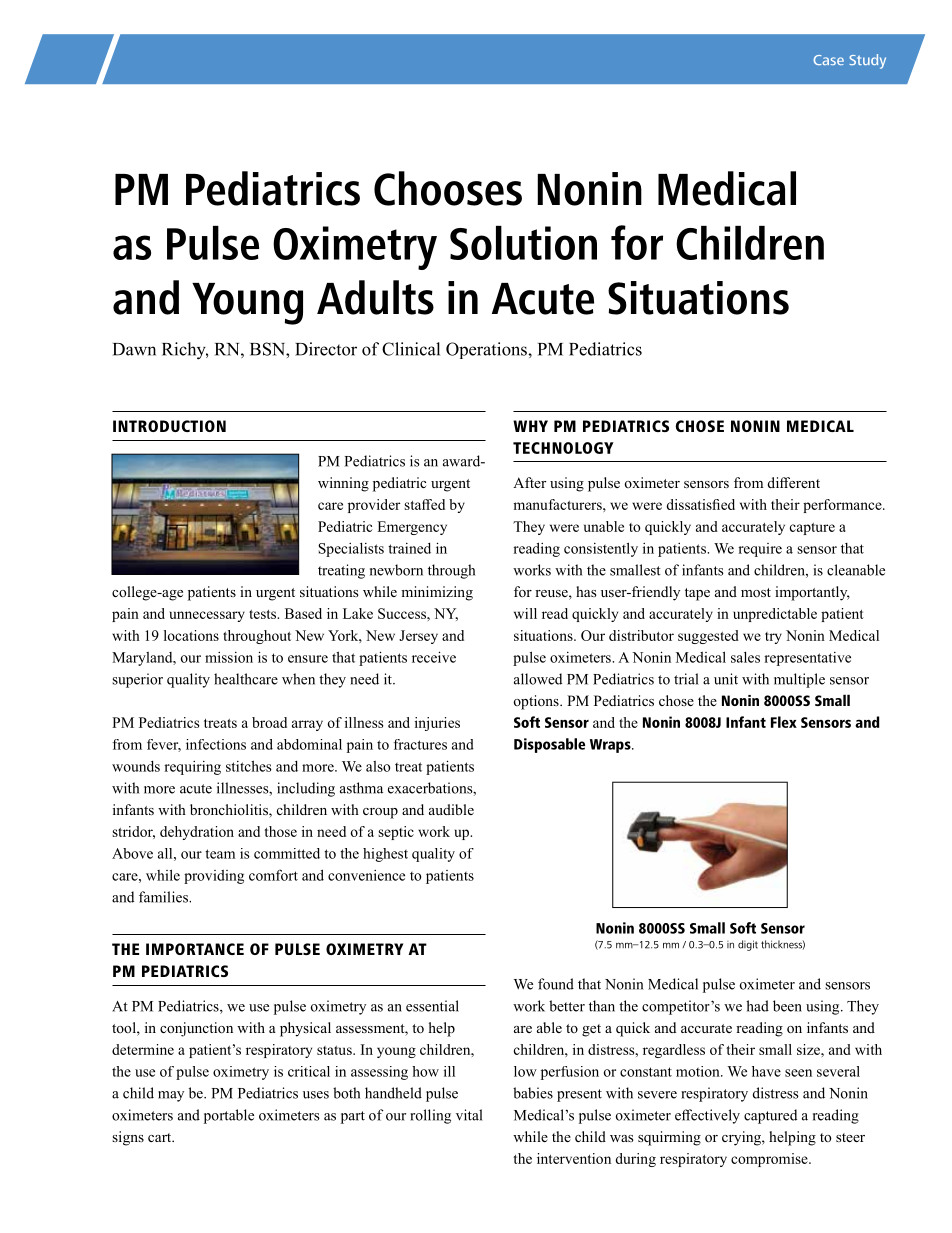 This screenshot has height=1233, width=952. Describe the element at coordinates (214, 877) in the screenshot. I see `providing` at that location.
